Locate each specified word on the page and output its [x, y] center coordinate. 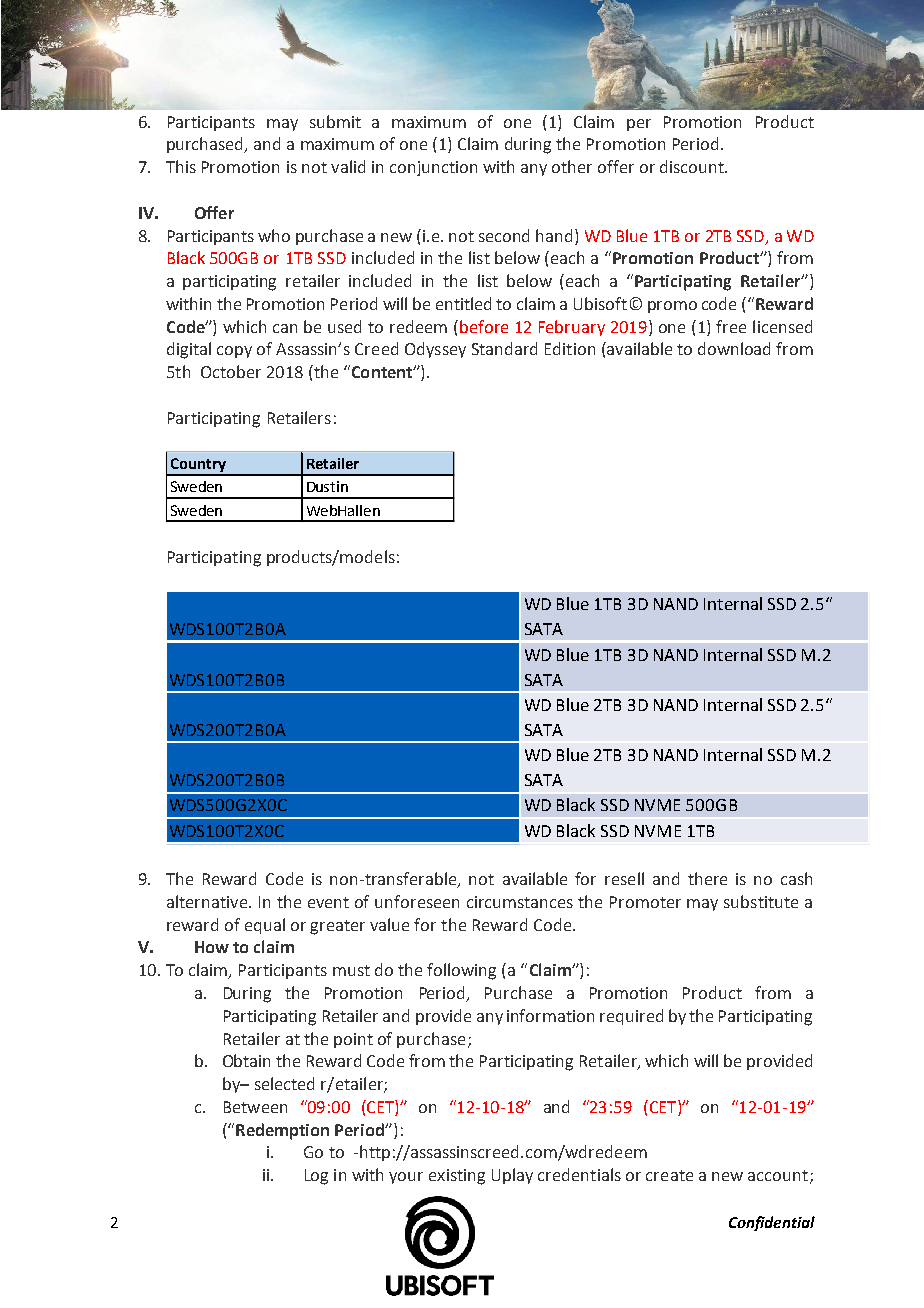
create [669, 1175]
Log [316, 1177]
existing [457, 1177]
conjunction [433, 168]
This [181, 166]
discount [693, 166]
